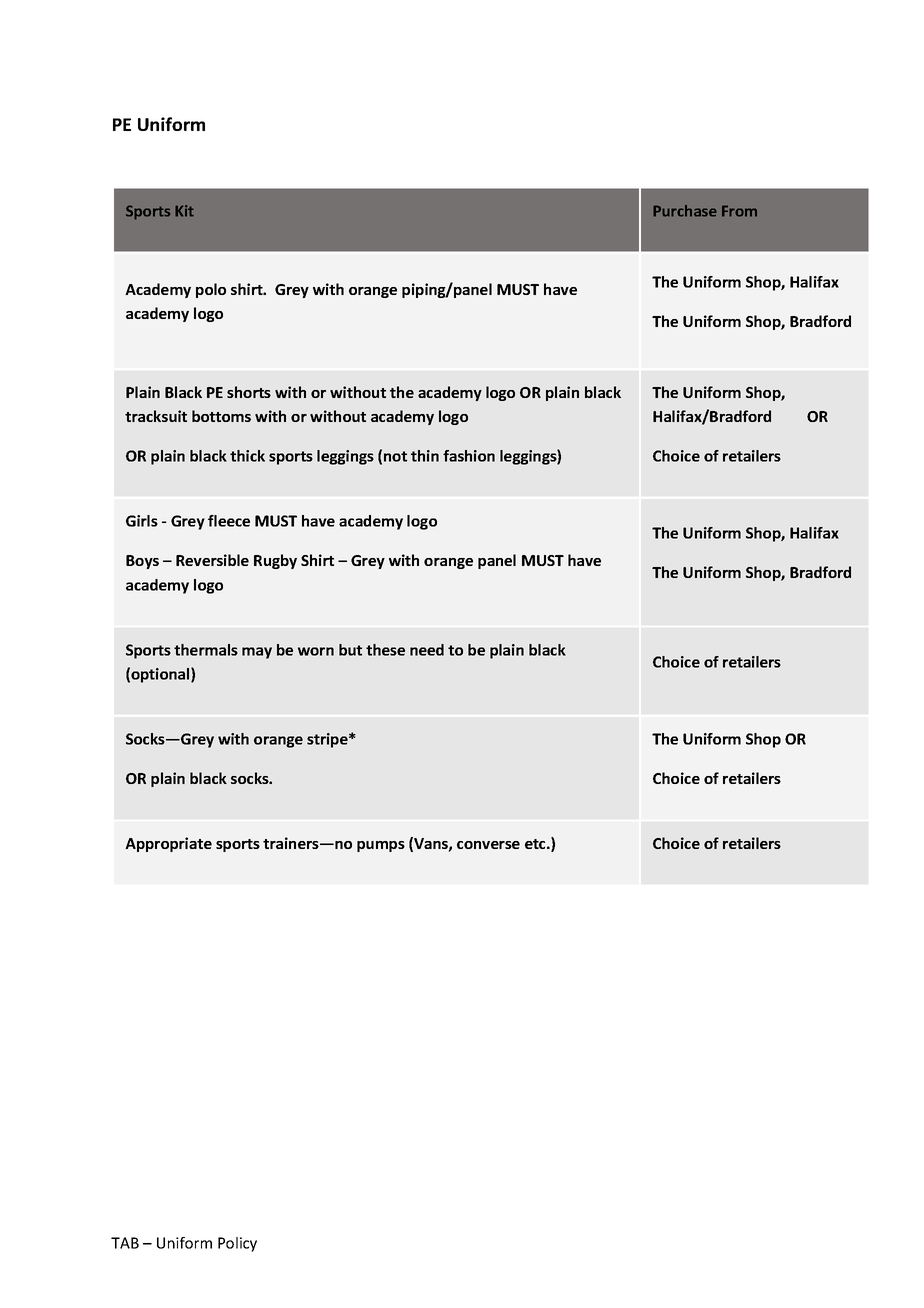 This screenshot has width=924, height=1308. What do you see at coordinates (237, 1244) in the screenshot?
I see `Policy` at bounding box center [237, 1244].
